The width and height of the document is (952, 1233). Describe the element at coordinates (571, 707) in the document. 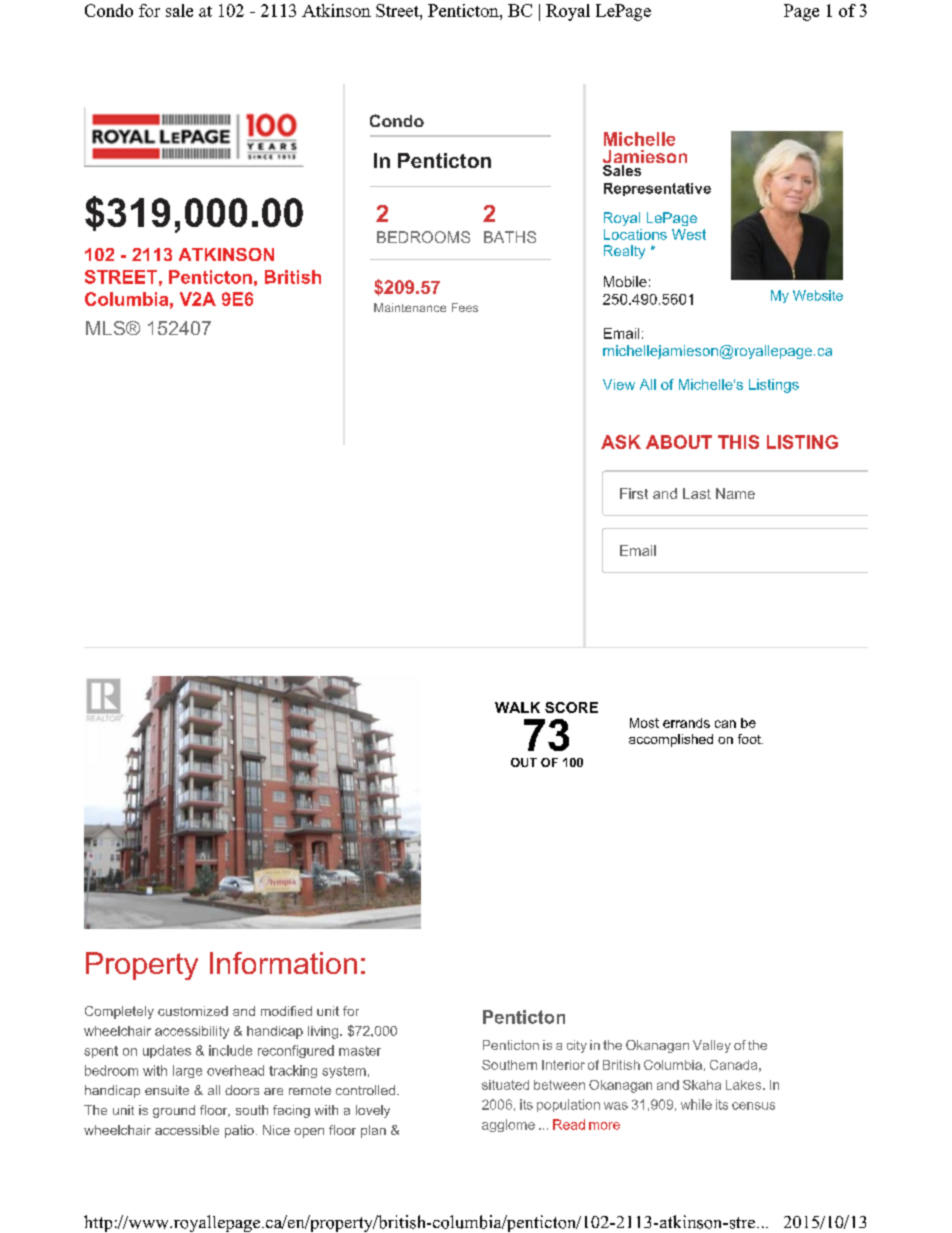

I see `SCORE` at that location.
